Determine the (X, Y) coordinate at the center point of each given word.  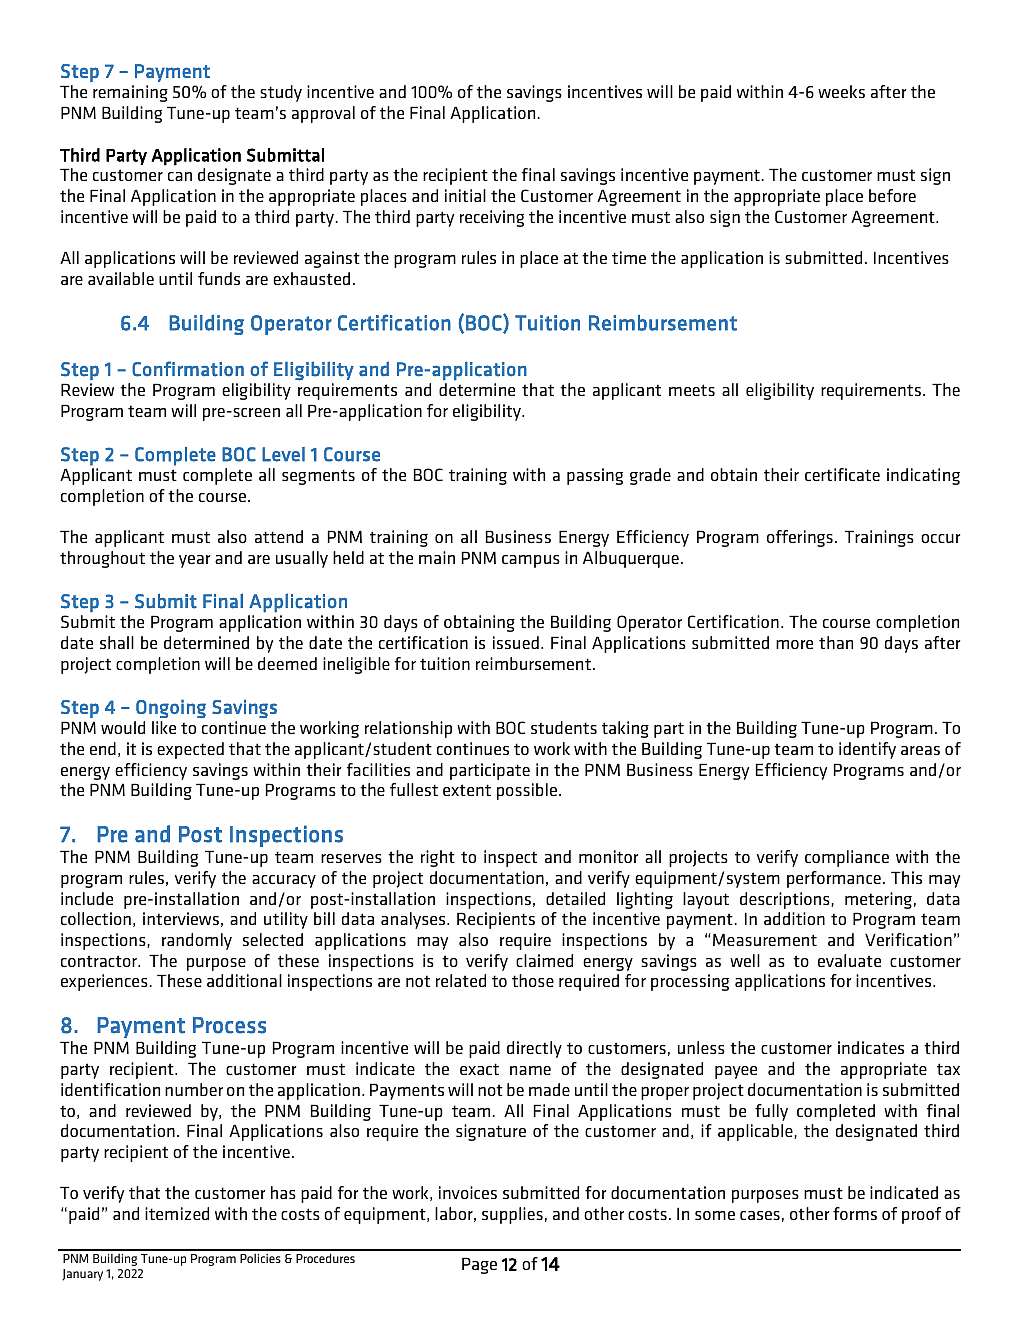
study (281, 93)
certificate (842, 474)
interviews (181, 918)
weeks (841, 91)
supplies (512, 1215)
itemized (177, 1213)
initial (465, 195)
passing (595, 476)
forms (855, 1213)
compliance (847, 858)
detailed (575, 898)
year (195, 561)
